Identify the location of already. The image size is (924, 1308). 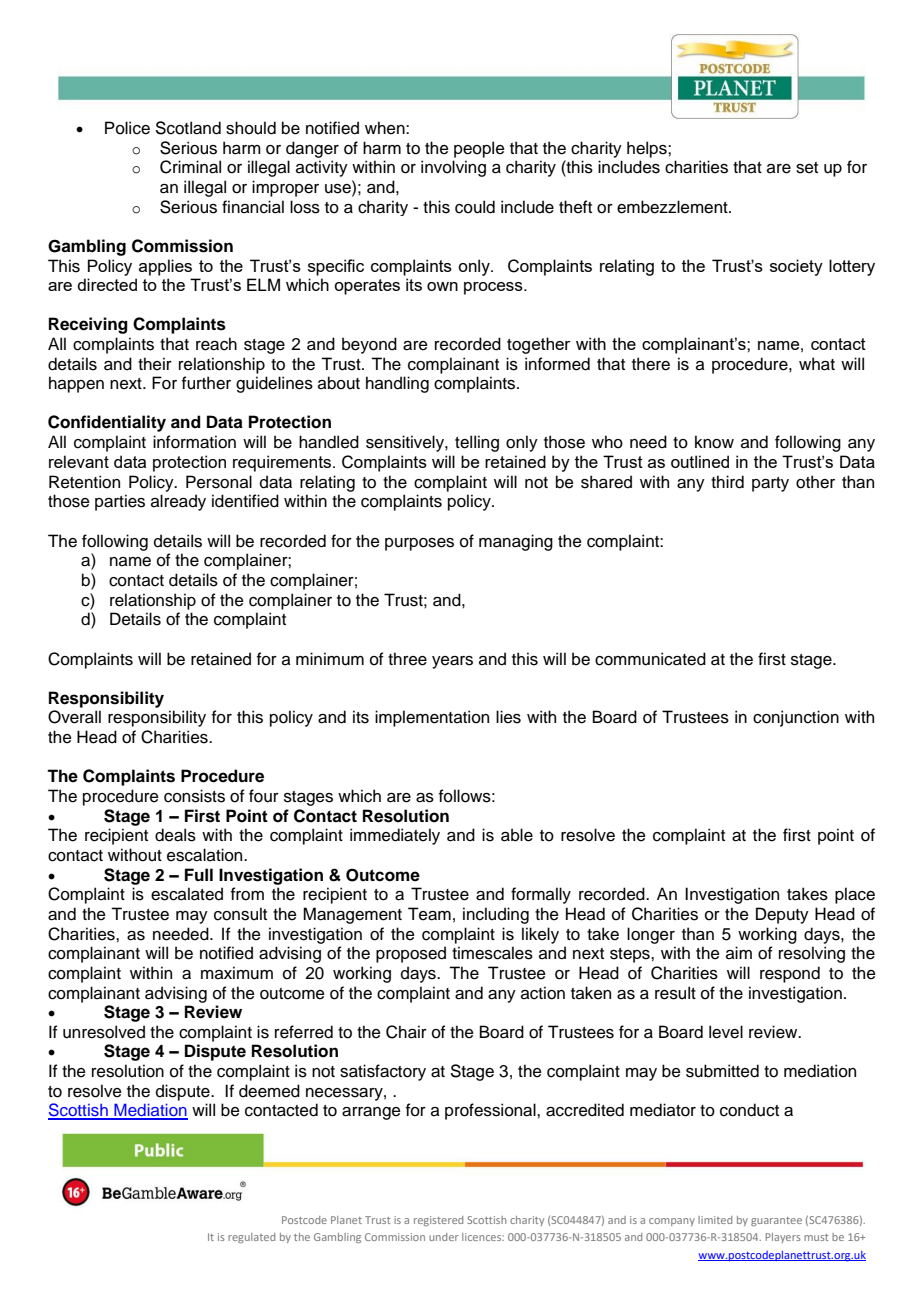
(178, 502).
